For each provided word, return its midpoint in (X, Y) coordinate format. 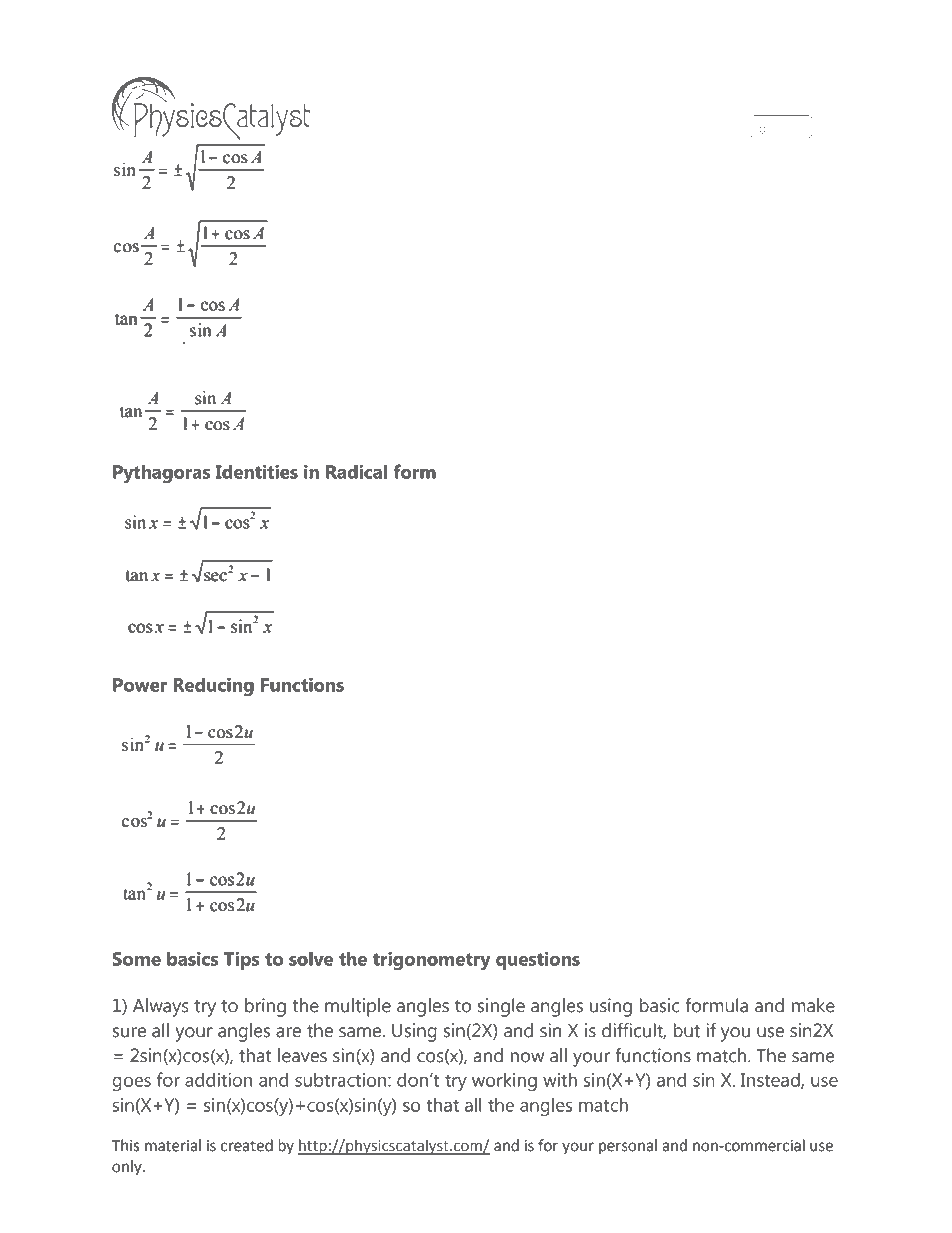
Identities (257, 471)
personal (628, 1147)
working (504, 1082)
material (173, 1145)
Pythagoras (162, 473)
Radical (356, 471)
